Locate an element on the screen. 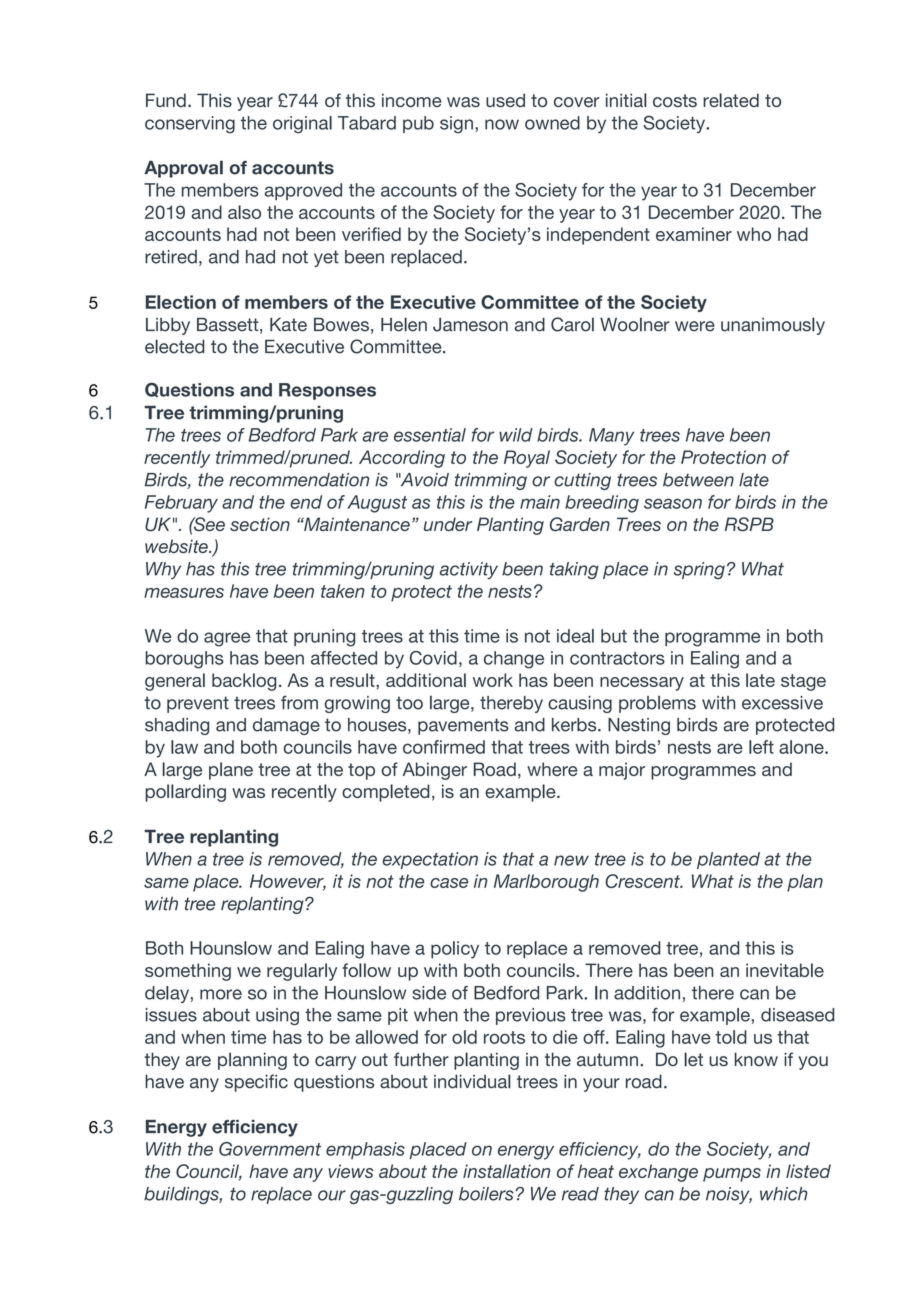 The image size is (924, 1308). recommendation is located at coordinates (299, 480).
